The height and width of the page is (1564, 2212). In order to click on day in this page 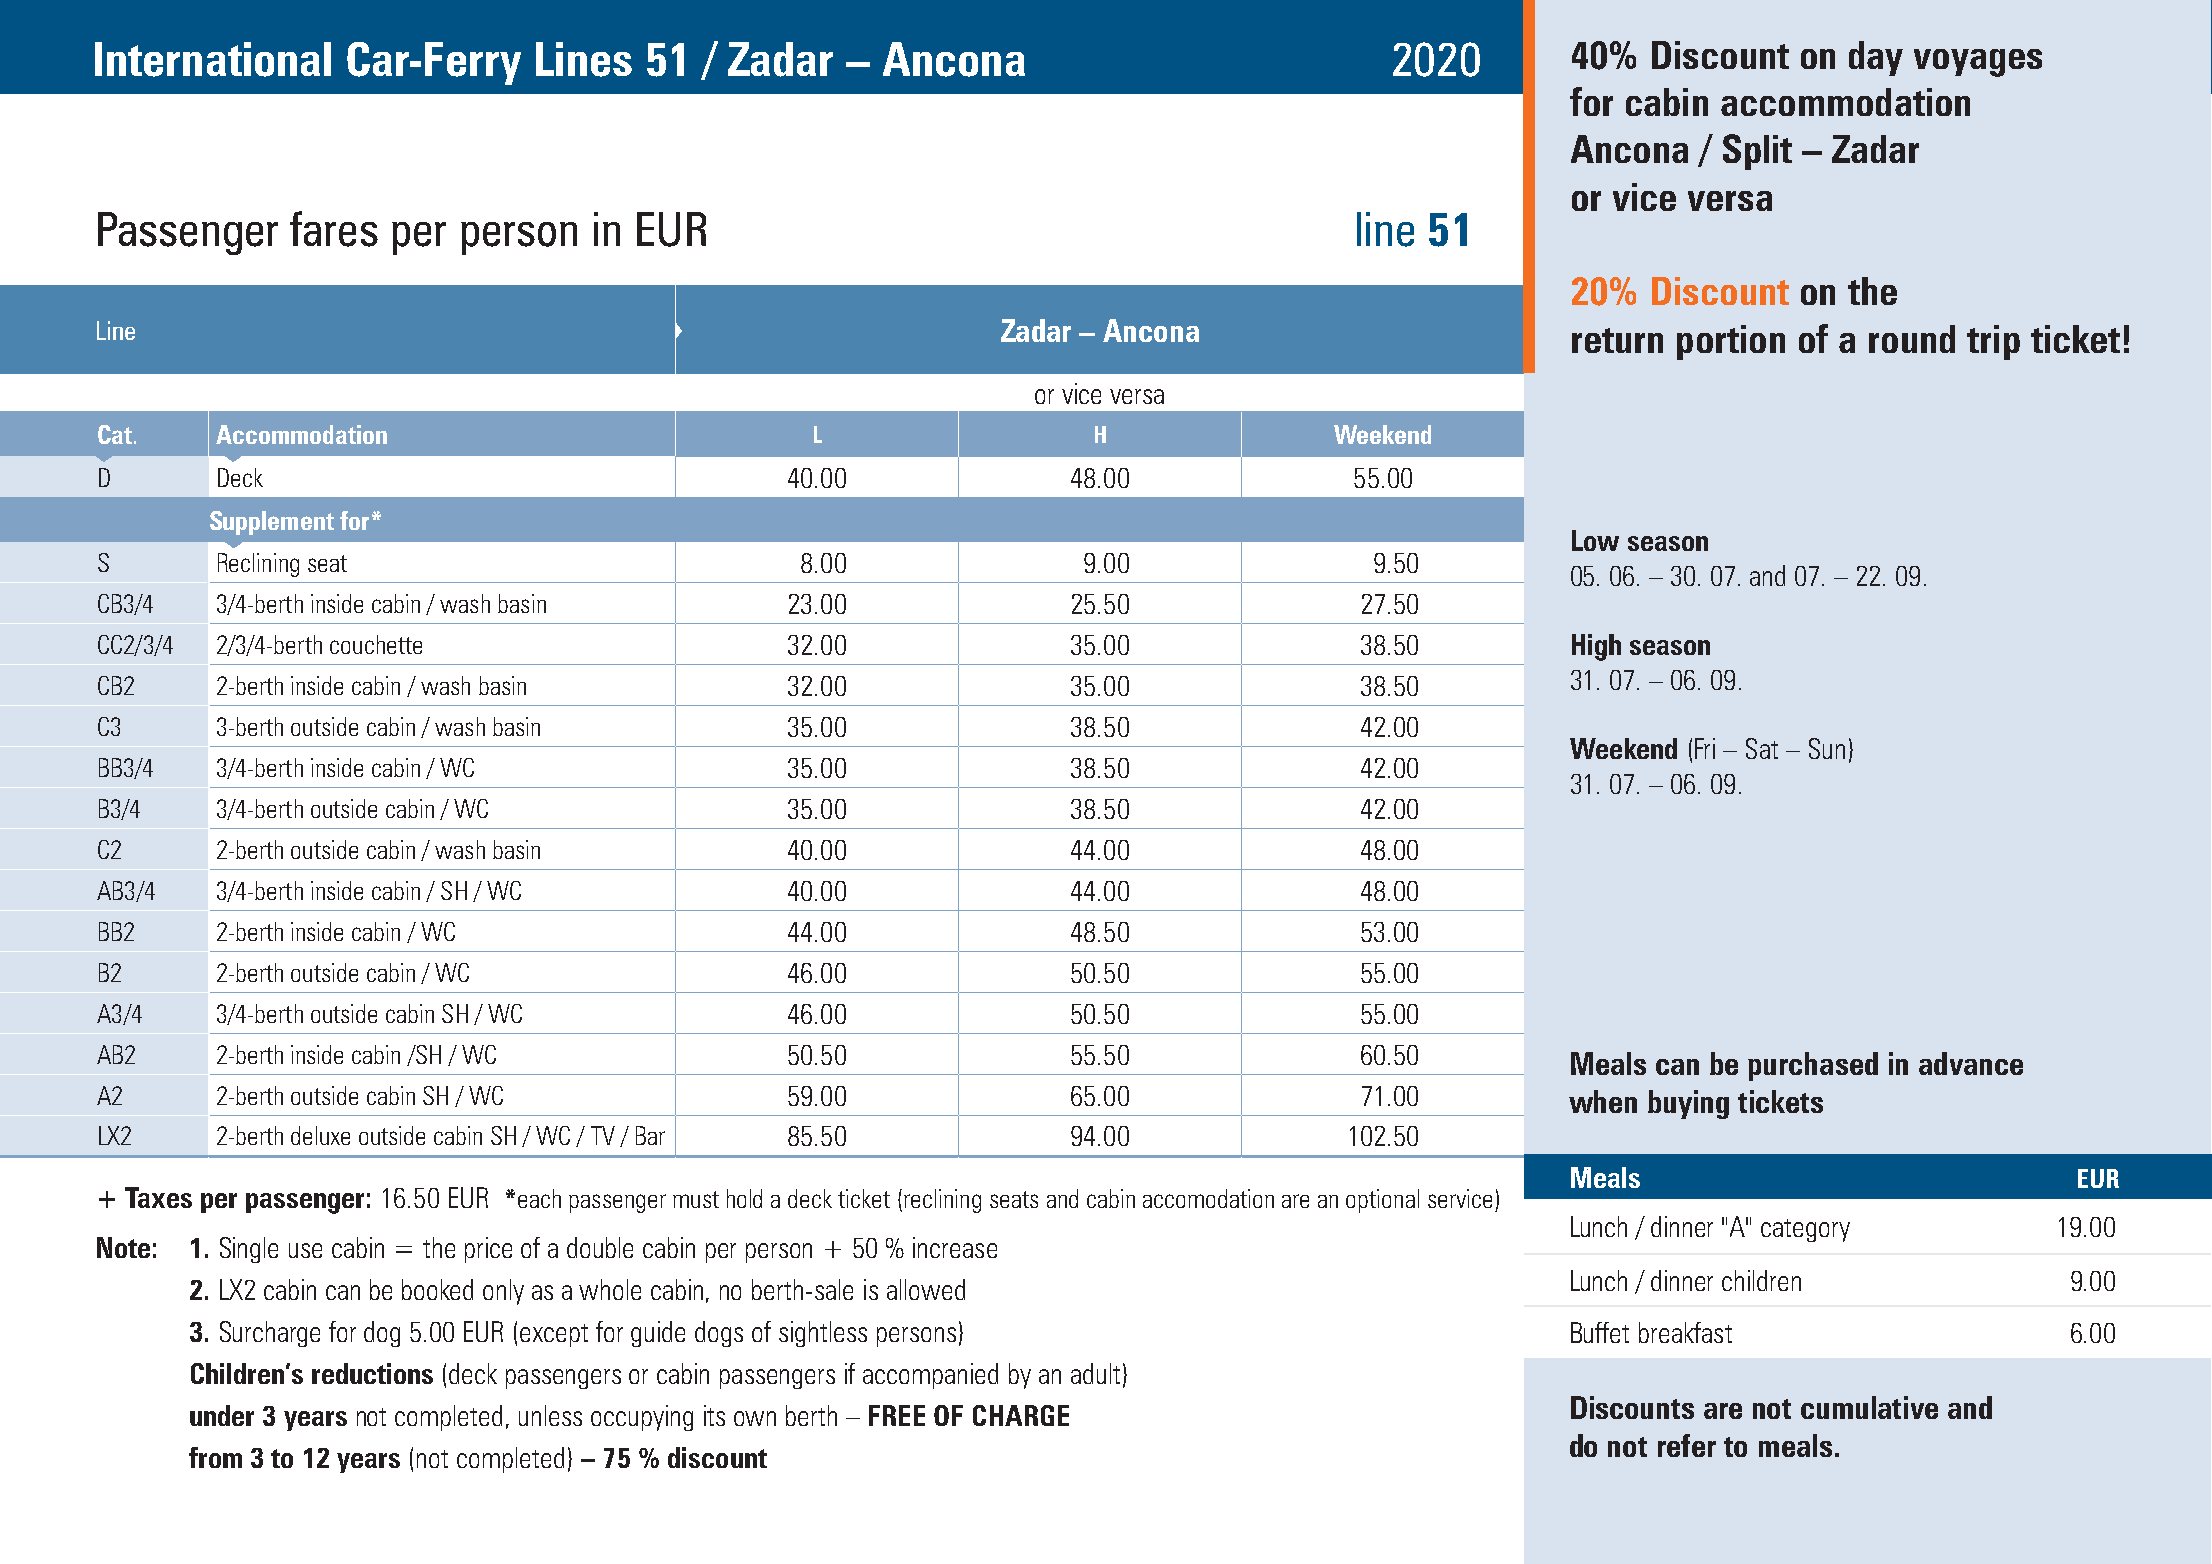, I will do `click(1876, 58)`.
